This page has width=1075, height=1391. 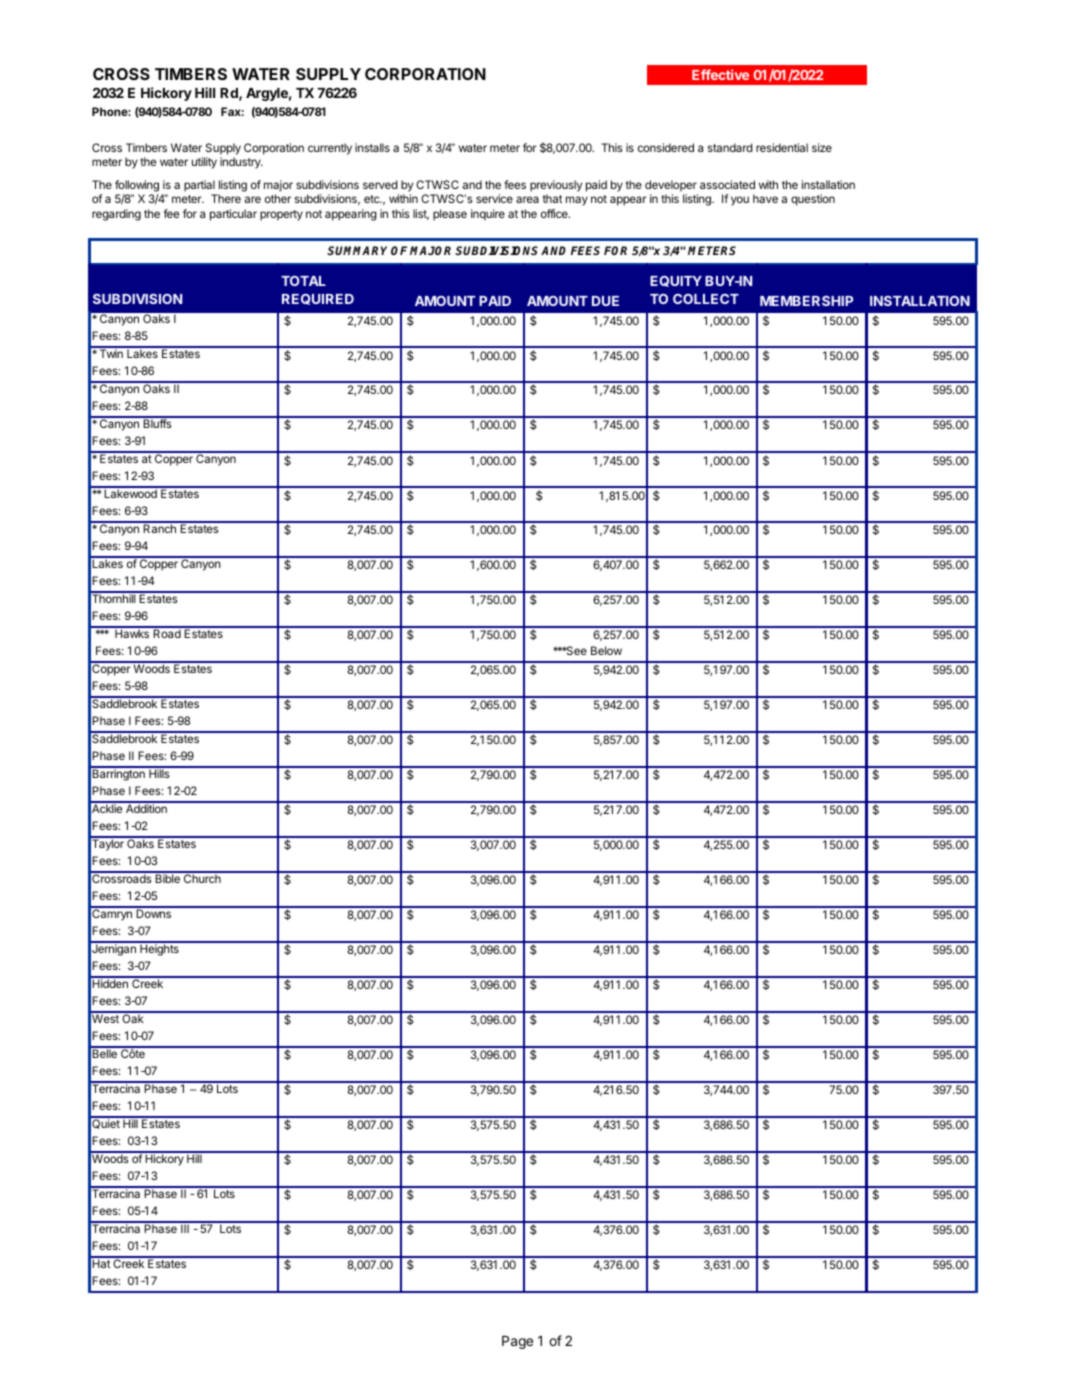 What do you see at coordinates (494, 198) in the page?
I see `service` at bounding box center [494, 198].
